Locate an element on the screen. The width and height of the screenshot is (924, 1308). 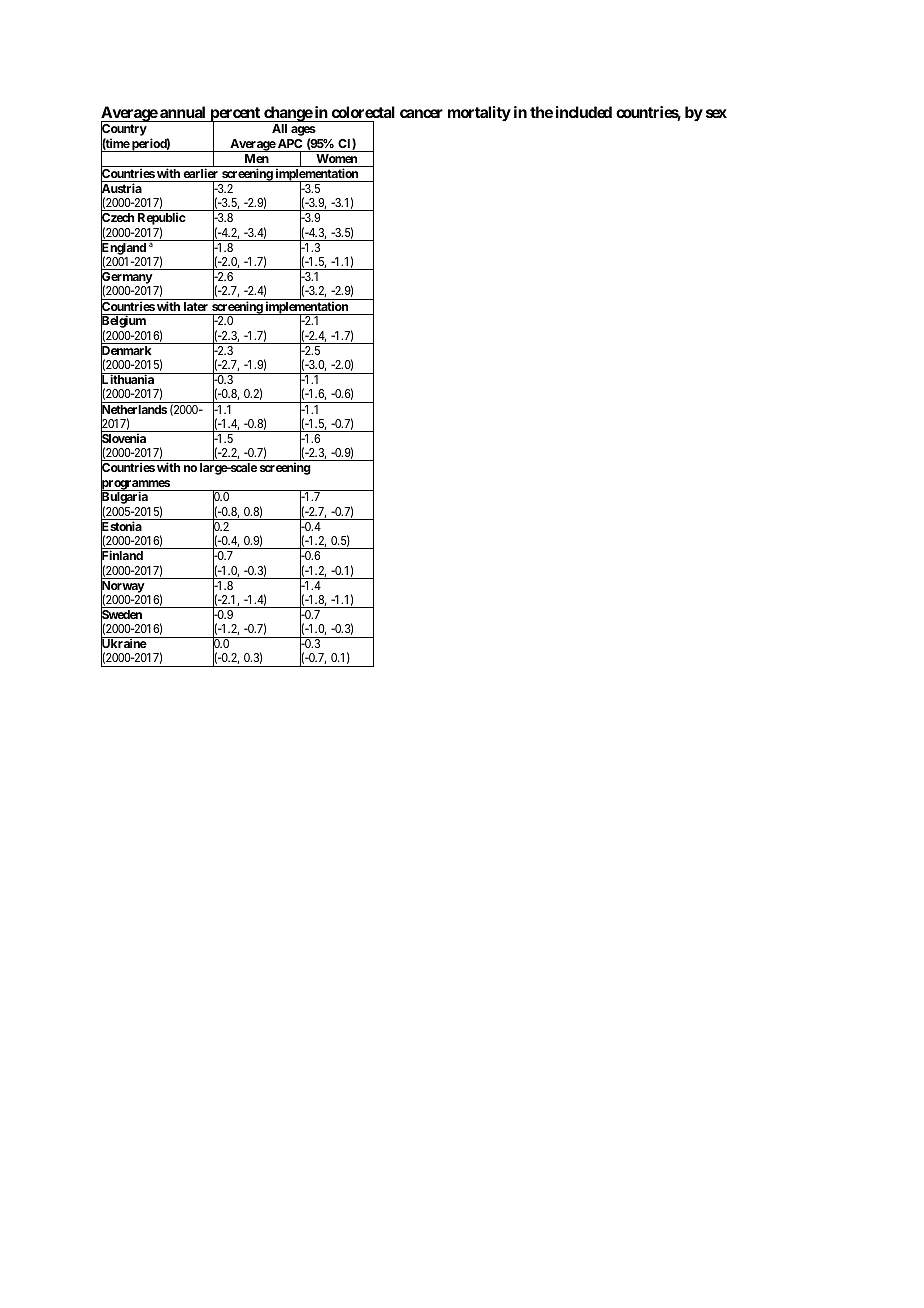
mortality is located at coordinates (479, 113).
